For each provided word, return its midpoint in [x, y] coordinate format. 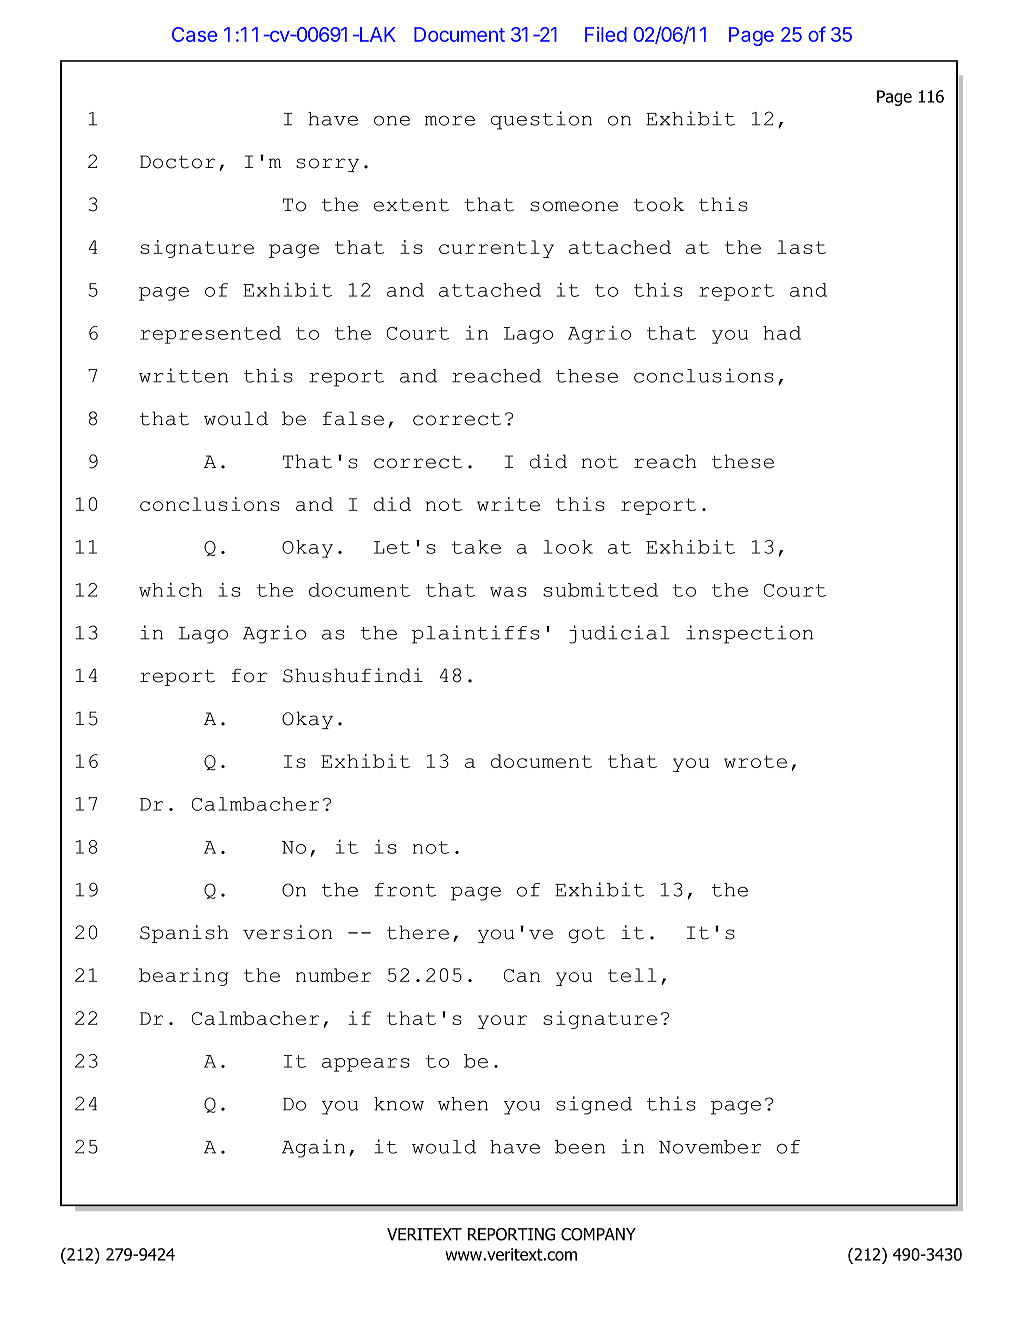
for [249, 675]
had [782, 333]
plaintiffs [476, 634]
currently [496, 249]
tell [632, 975]
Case [194, 34]
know [399, 1104]
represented [210, 335]
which [170, 589]
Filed [606, 34]
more [450, 120]
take [476, 547]
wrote [755, 761]
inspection [749, 634]
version [287, 932]
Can [522, 975]
